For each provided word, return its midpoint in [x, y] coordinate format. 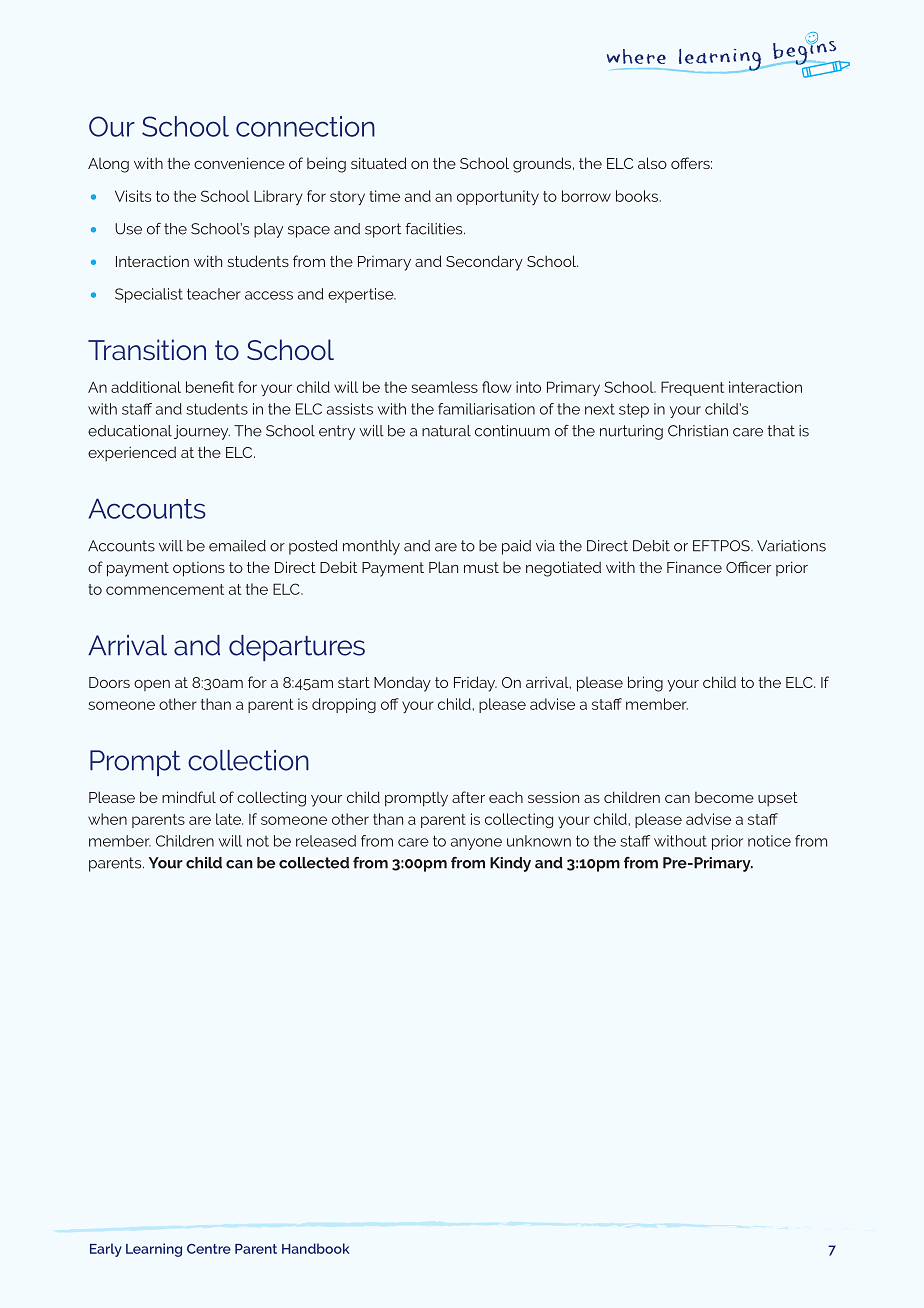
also [652, 163]
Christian [698, 431]
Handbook [316, 1248]
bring [645, 684]
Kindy [510, 864]
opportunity [498, 197]
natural [446, 431]
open [152, 685]
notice [769, 841]
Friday [475, 684]
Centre [209, 1249]
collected [314, 863]
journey [202, 432]
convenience [239, 163]
